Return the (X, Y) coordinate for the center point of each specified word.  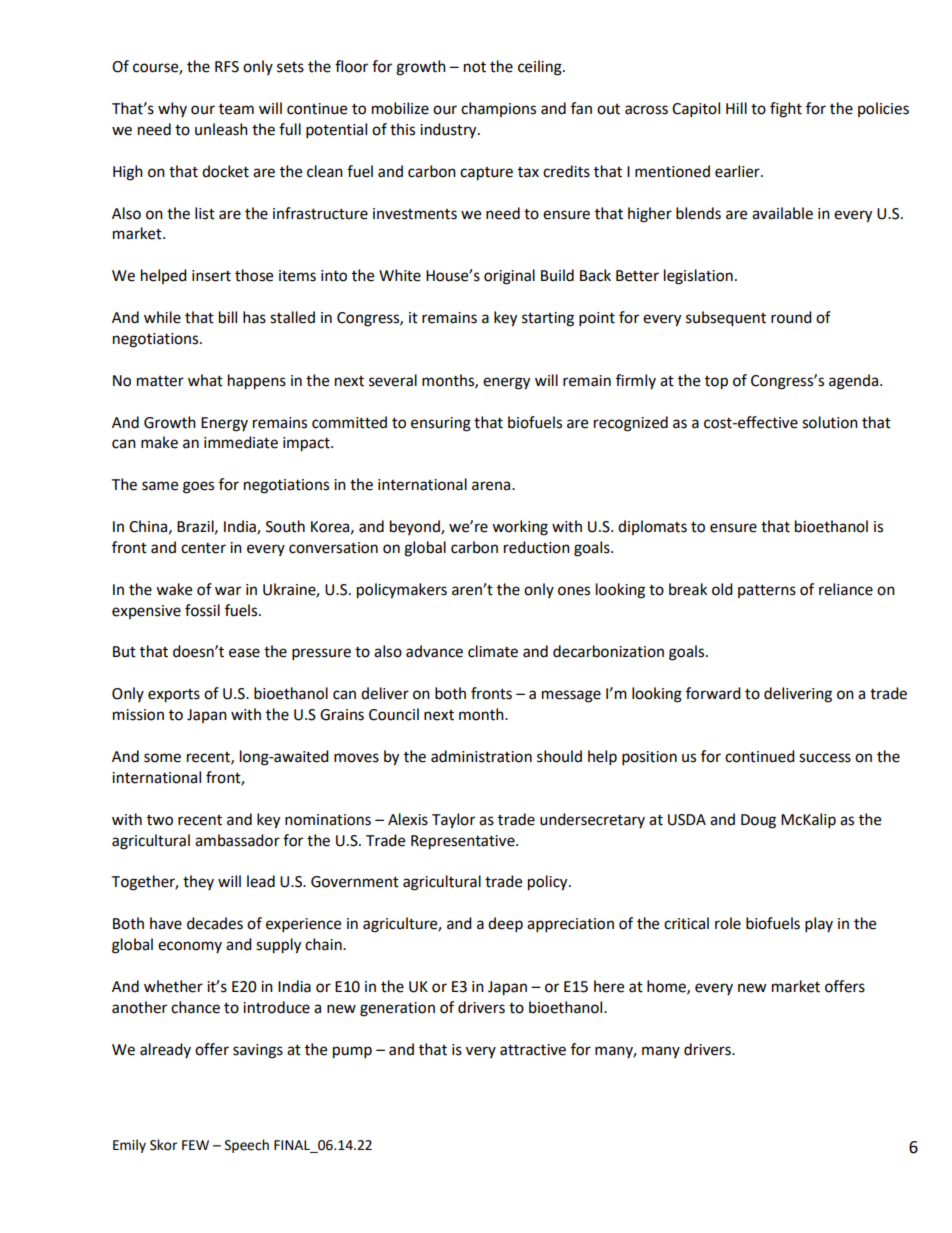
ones (574, 591)
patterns (767, 591)
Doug (758, 821)
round (791, 317)
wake (174, 589)
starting (548, 319)
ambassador (237, 840)
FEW (195, 1145)
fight (786, 110)
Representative (464, 842)
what (205, 380)
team (236, 109)
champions (498, 109)
